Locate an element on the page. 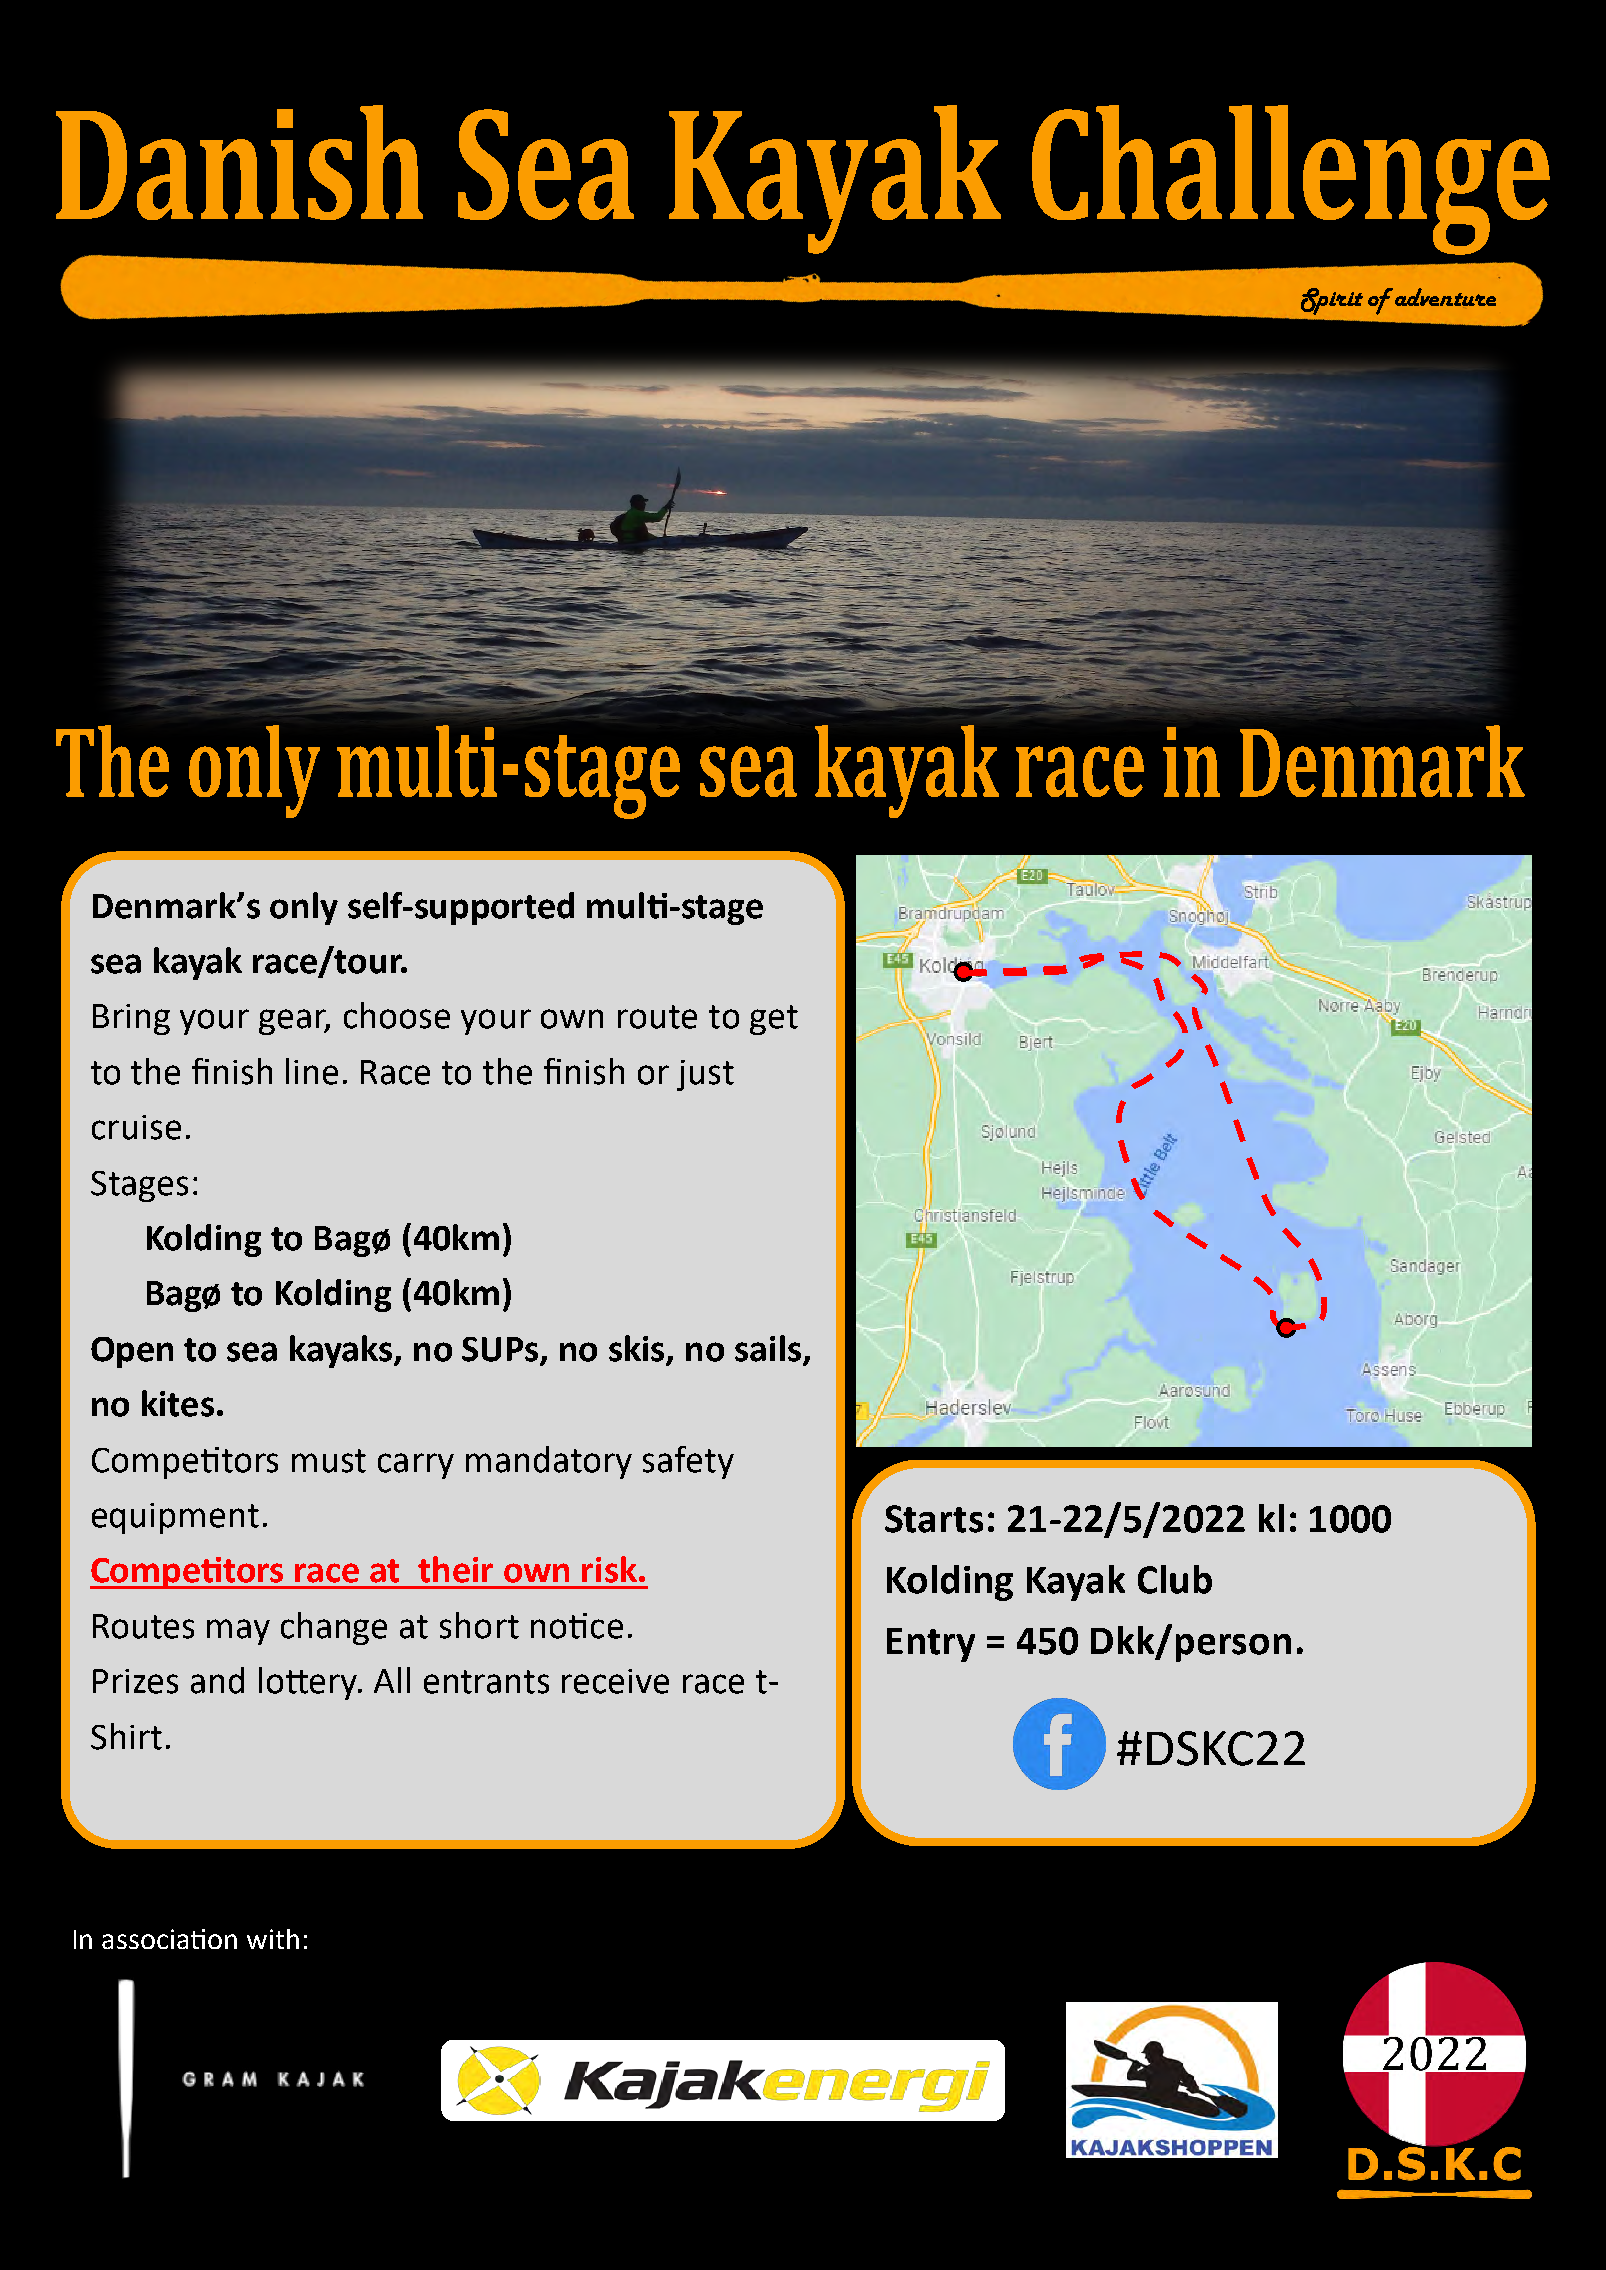  Spirit is located at coordinates (1332, 301).
